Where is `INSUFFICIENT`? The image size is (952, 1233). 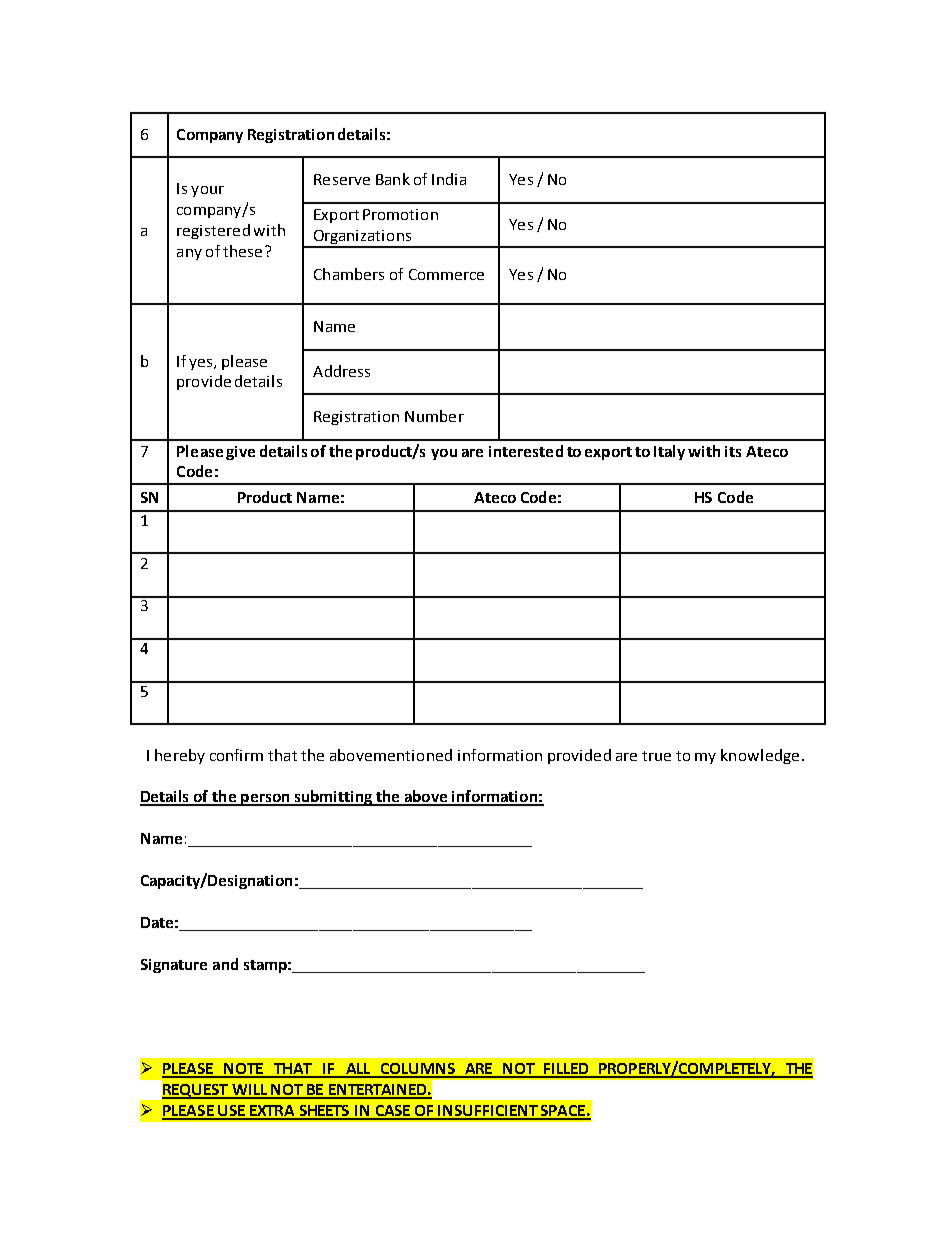 INSUFFICIENT is located at coordinates (488, 1112).
